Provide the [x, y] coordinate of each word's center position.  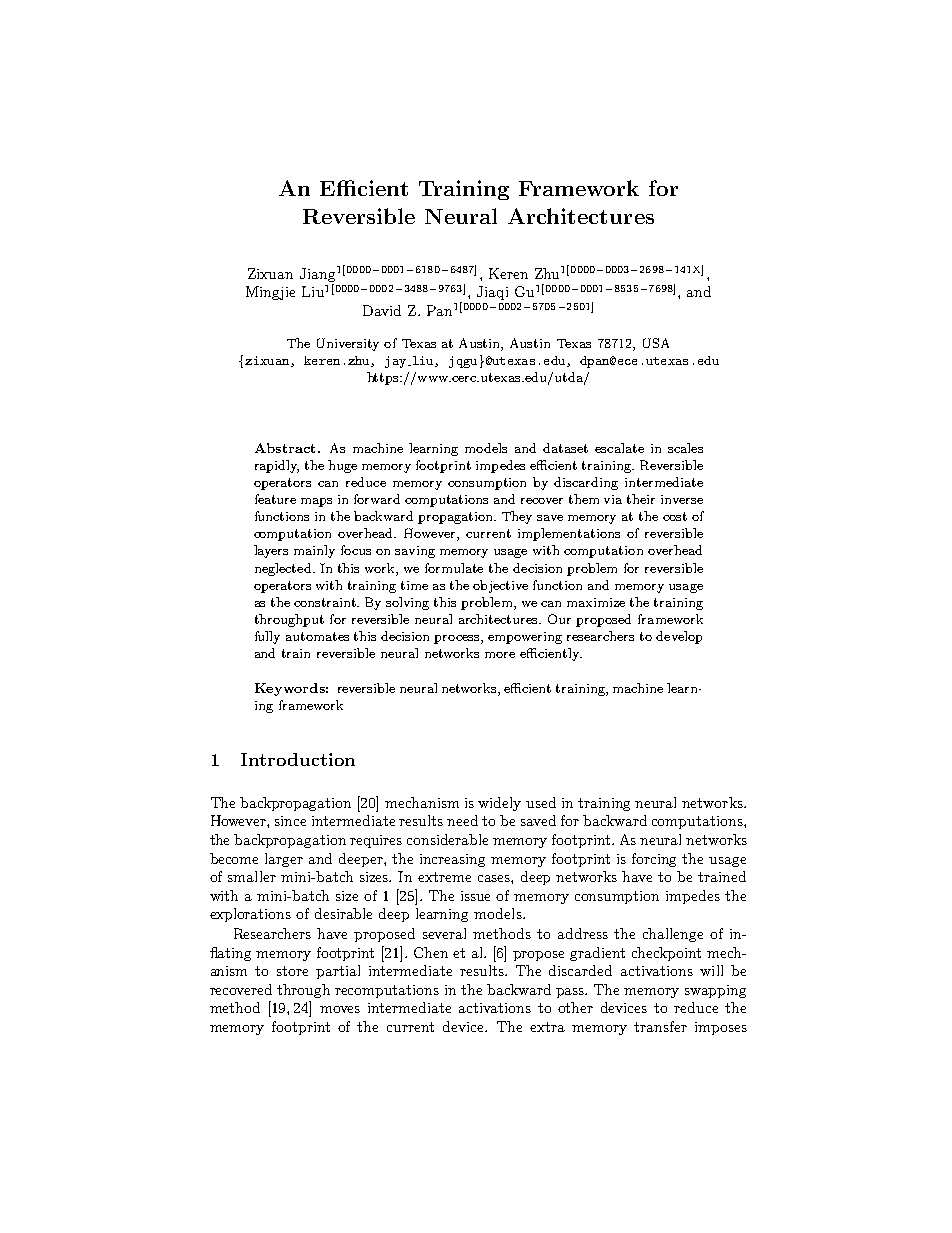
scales [685, 448]
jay [397, 362]
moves [340, 1009]
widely [499, 804]
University [348, 344]
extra [547, 1027]
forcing [654, 860]
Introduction [298, 759]
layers [271, 551]
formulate [454, 568]
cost [675, 516]
